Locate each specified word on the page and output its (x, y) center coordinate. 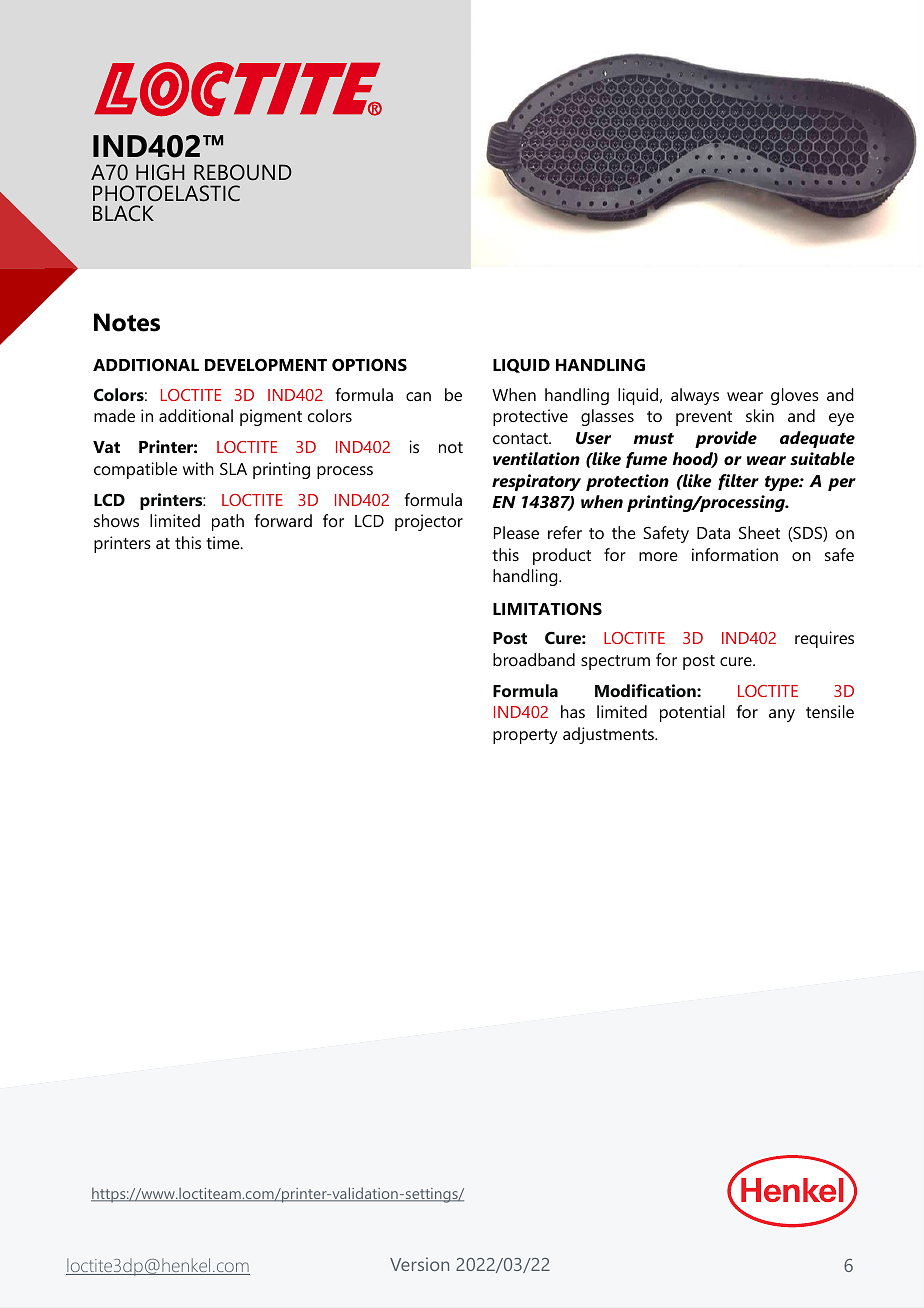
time (224, 542)
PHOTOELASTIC (166, 193)
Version (419, 1264)
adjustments (609, 735)
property (525, 736)
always (695, 396)
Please (516, 532)
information (735, 554)
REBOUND (243, 172)
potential (692, 713)
